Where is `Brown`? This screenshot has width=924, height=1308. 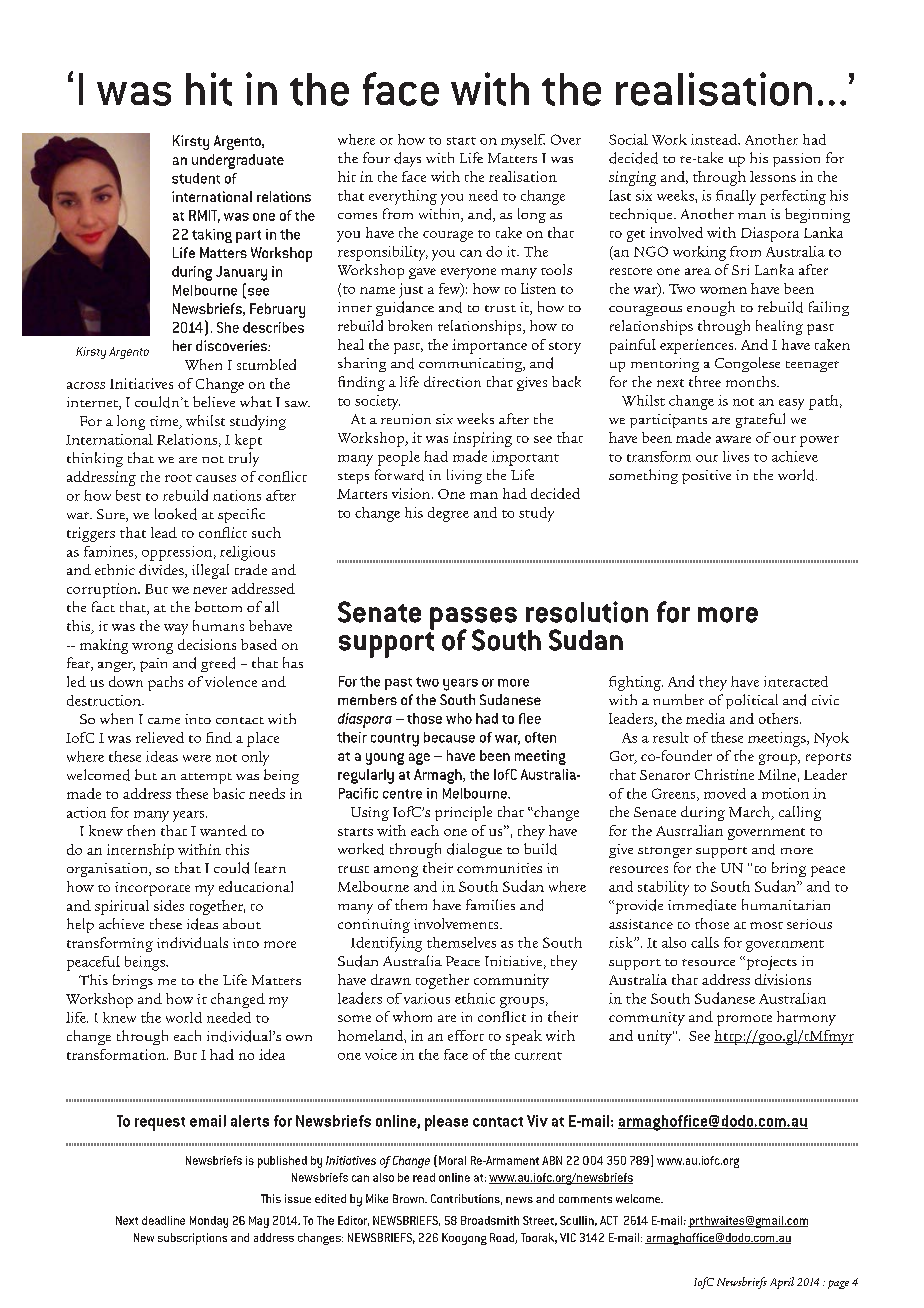
Brown is located at coordinates (409, 1198).
